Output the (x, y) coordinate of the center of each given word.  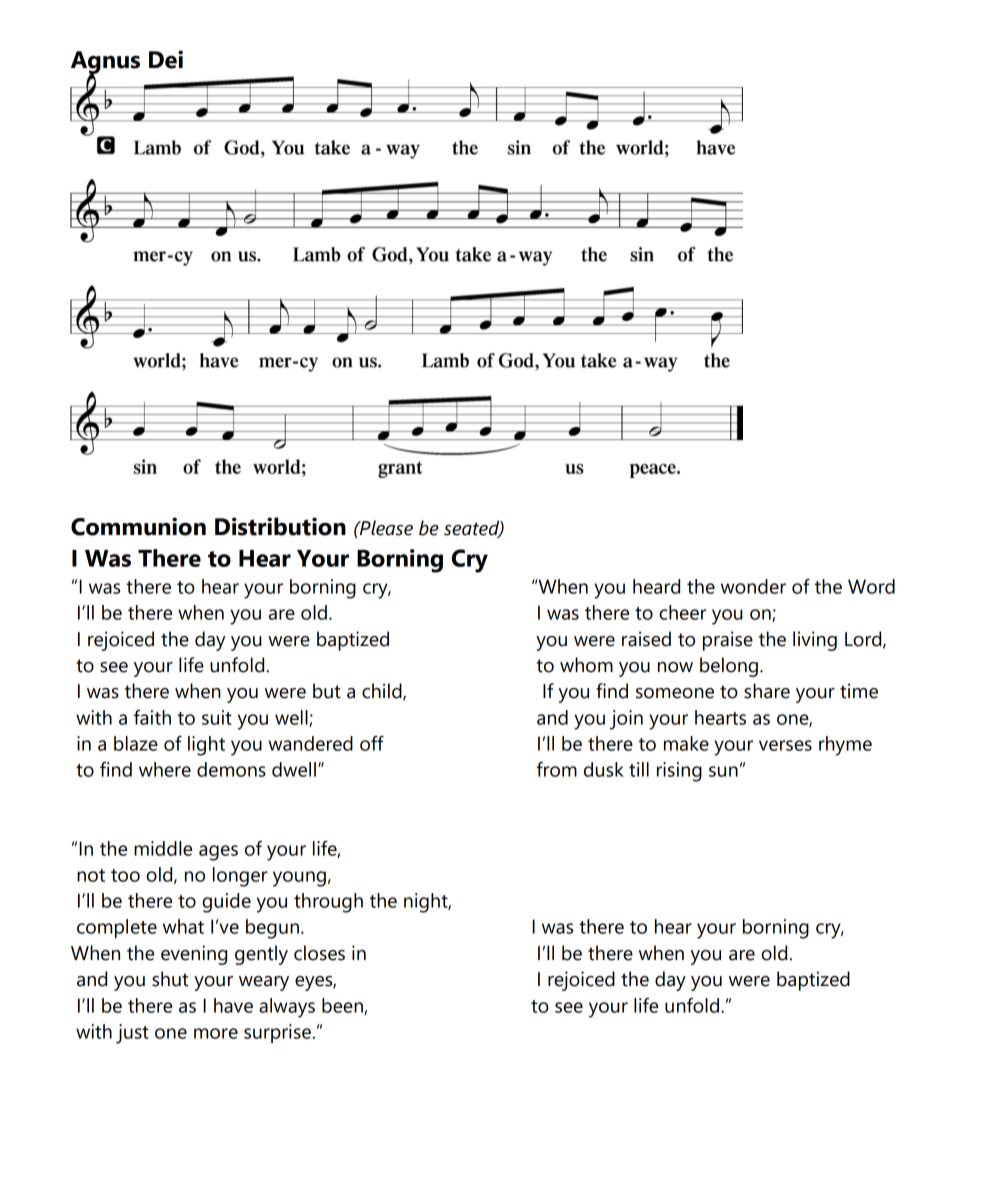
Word (871, 586)
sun (723, 771)
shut (170, 979)
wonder (753, 586)
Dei (166, 59)
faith (152, 717)
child (383, 692)
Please (385, 528)
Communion (138, 526)
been (343, 1006)
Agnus (105, 63)
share (767, 691)
